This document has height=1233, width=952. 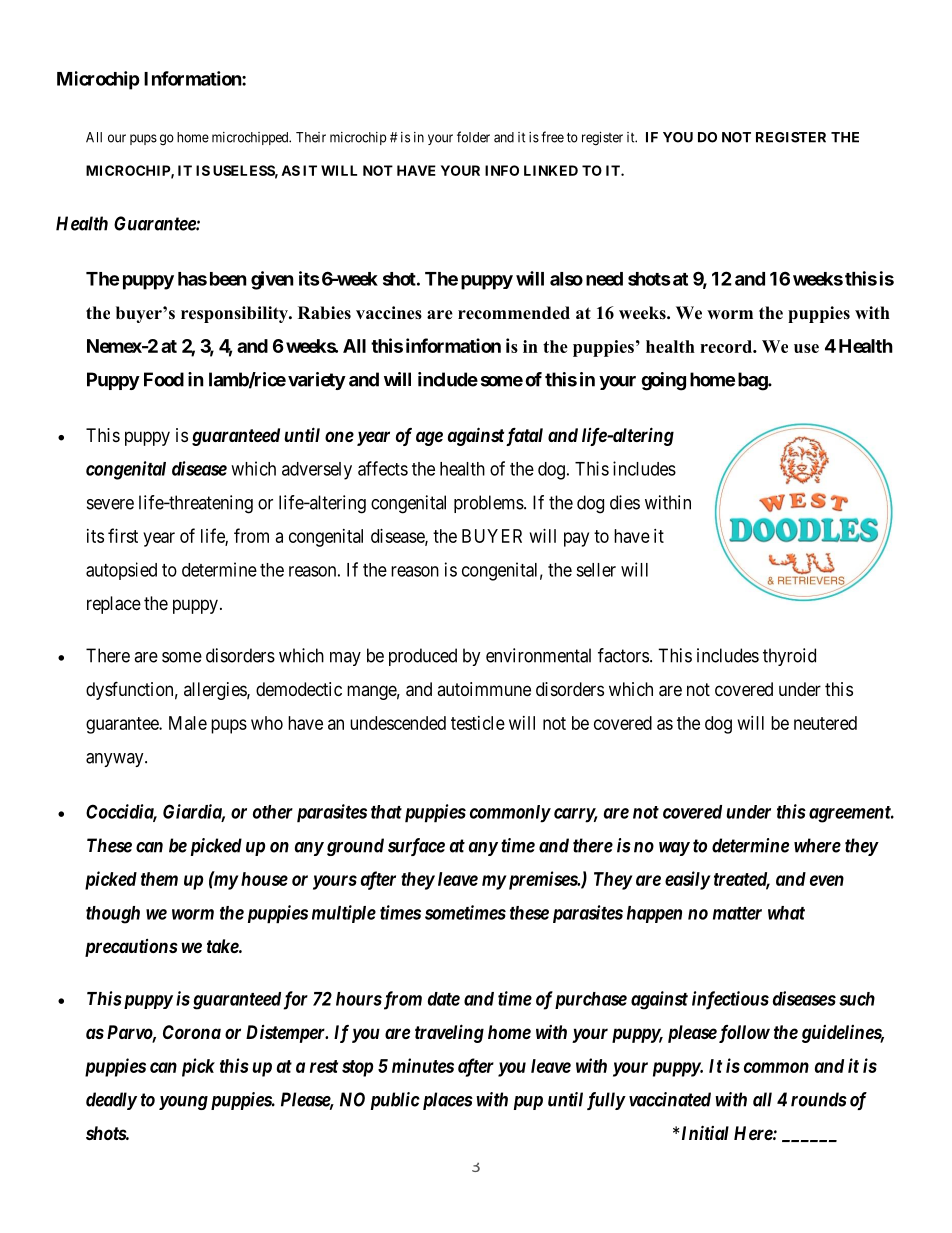 What do you see at coordinates (551, 170) in the document?
I see `LINKED` at bounding box center [551, 170].
